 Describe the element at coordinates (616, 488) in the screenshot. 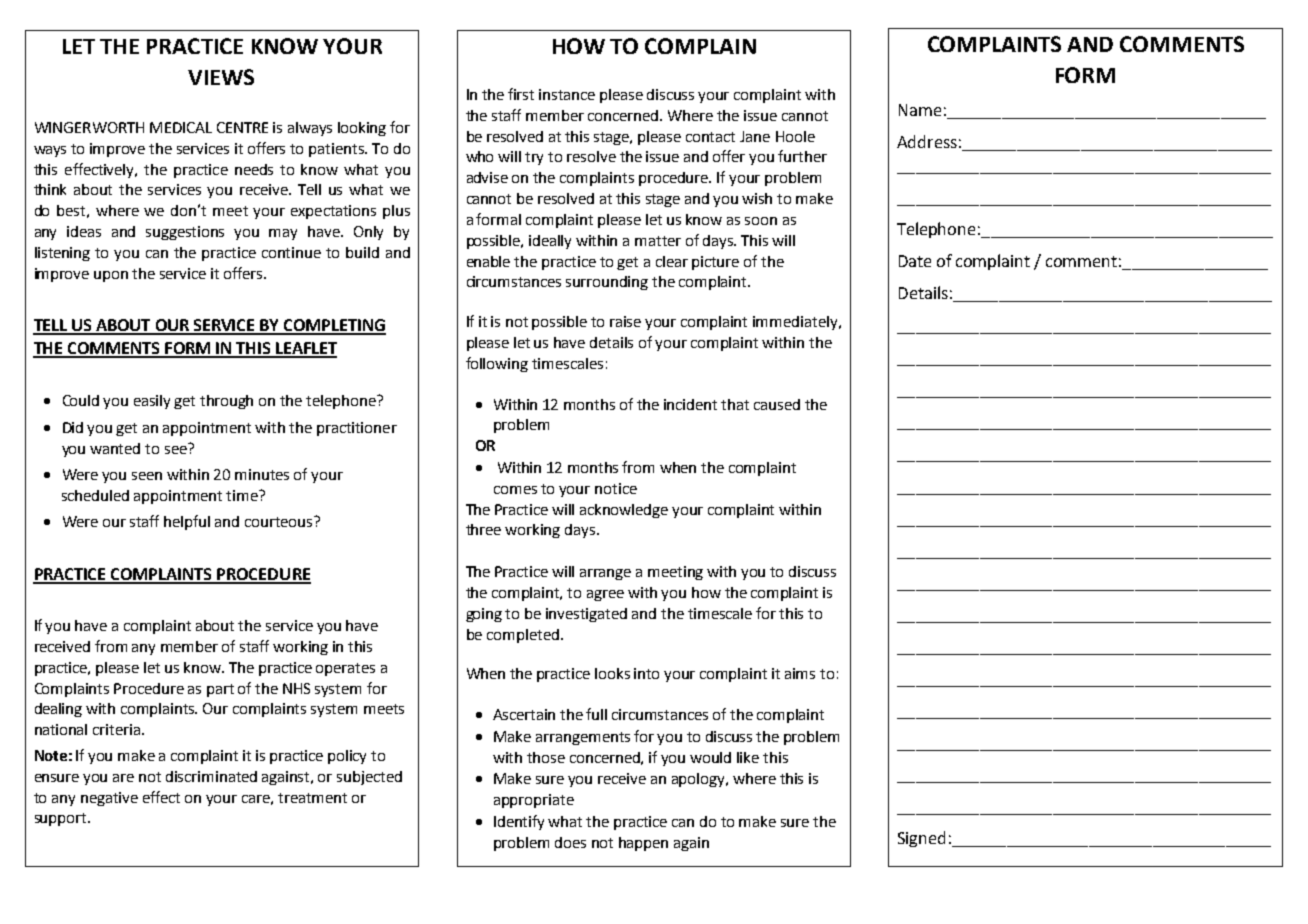

I see `notice` at that location.
